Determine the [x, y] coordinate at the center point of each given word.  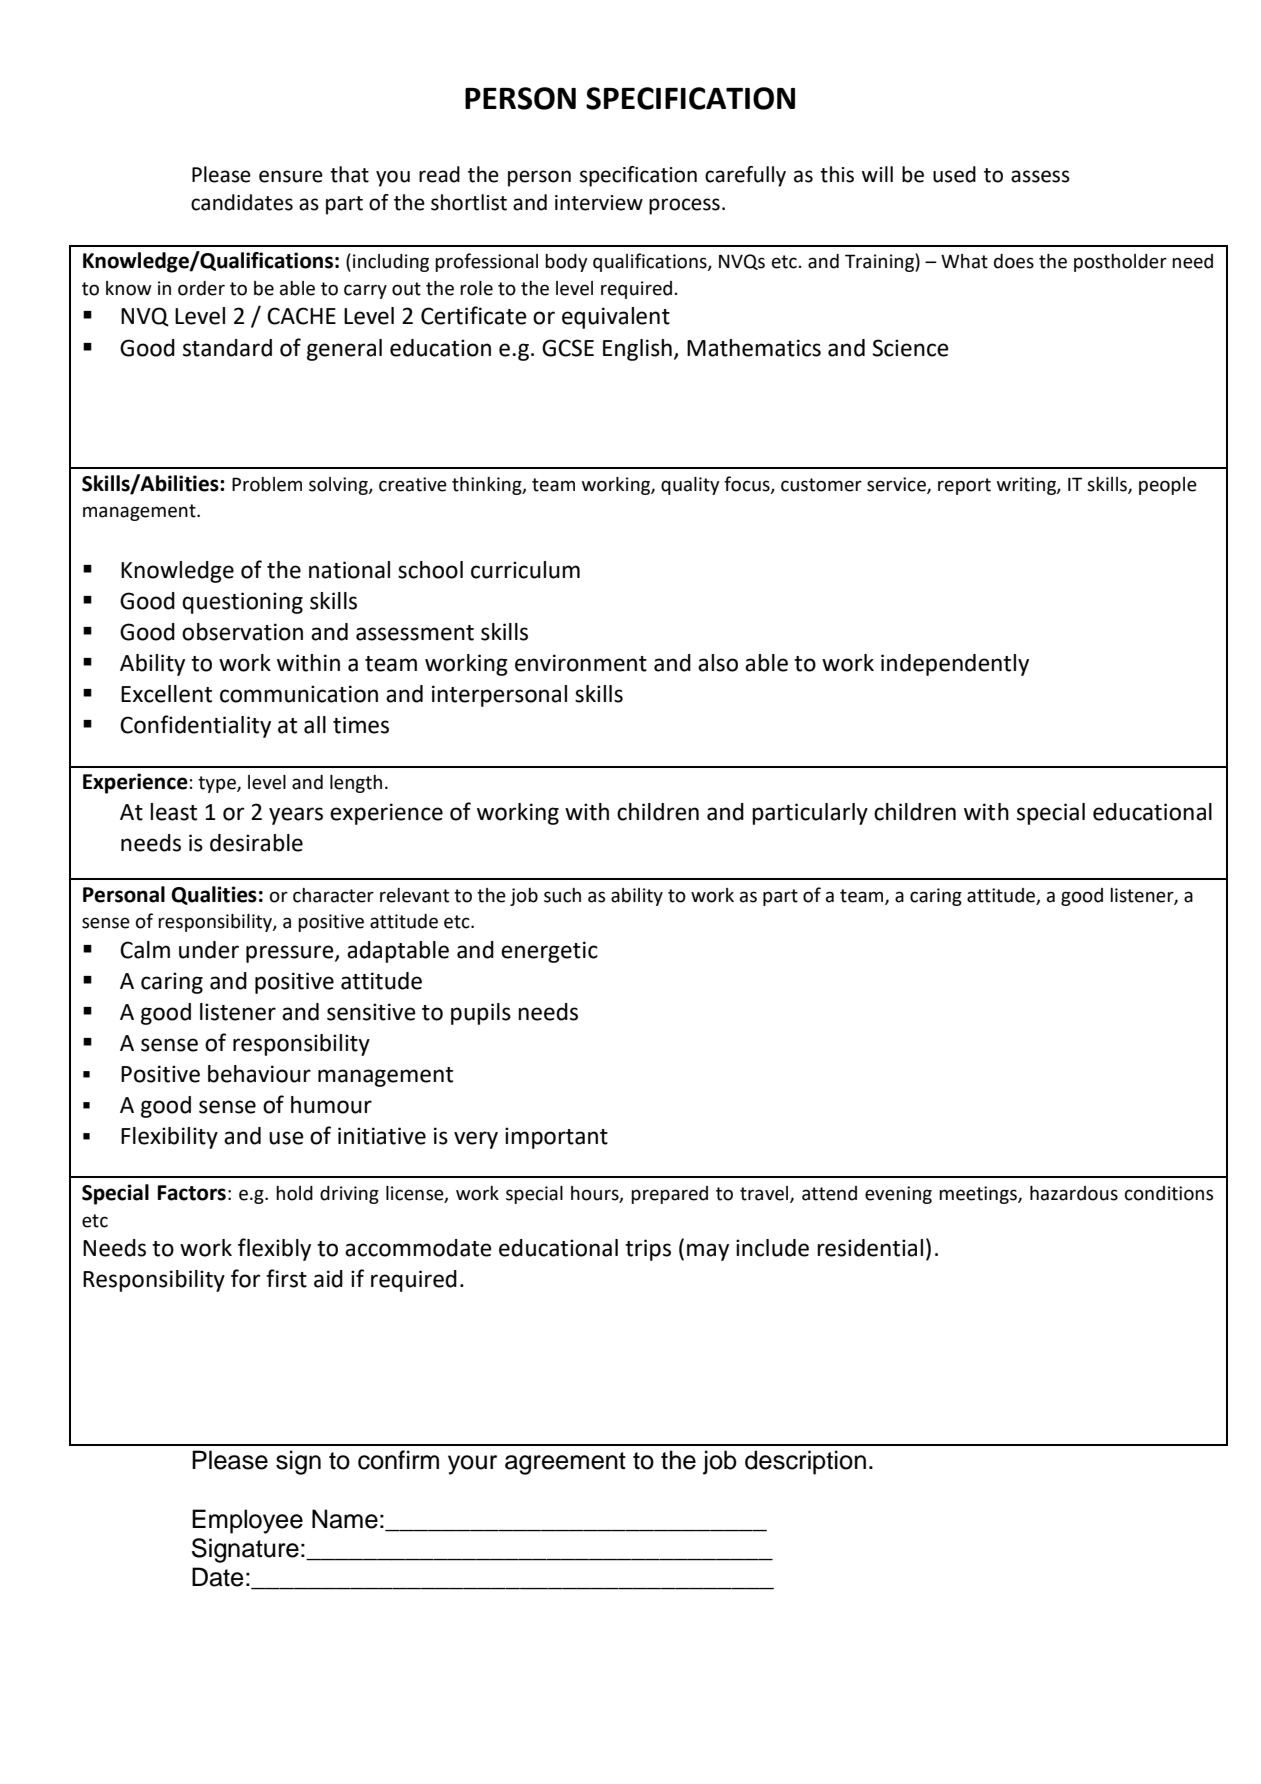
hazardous [1074, 1193]
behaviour [259, 1074]
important [556, 1138]
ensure [291, 176]
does [1014, 261]
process [684, 206]
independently [955, 665]
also [718, 663]
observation [242, 632]
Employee [247, 1521]
